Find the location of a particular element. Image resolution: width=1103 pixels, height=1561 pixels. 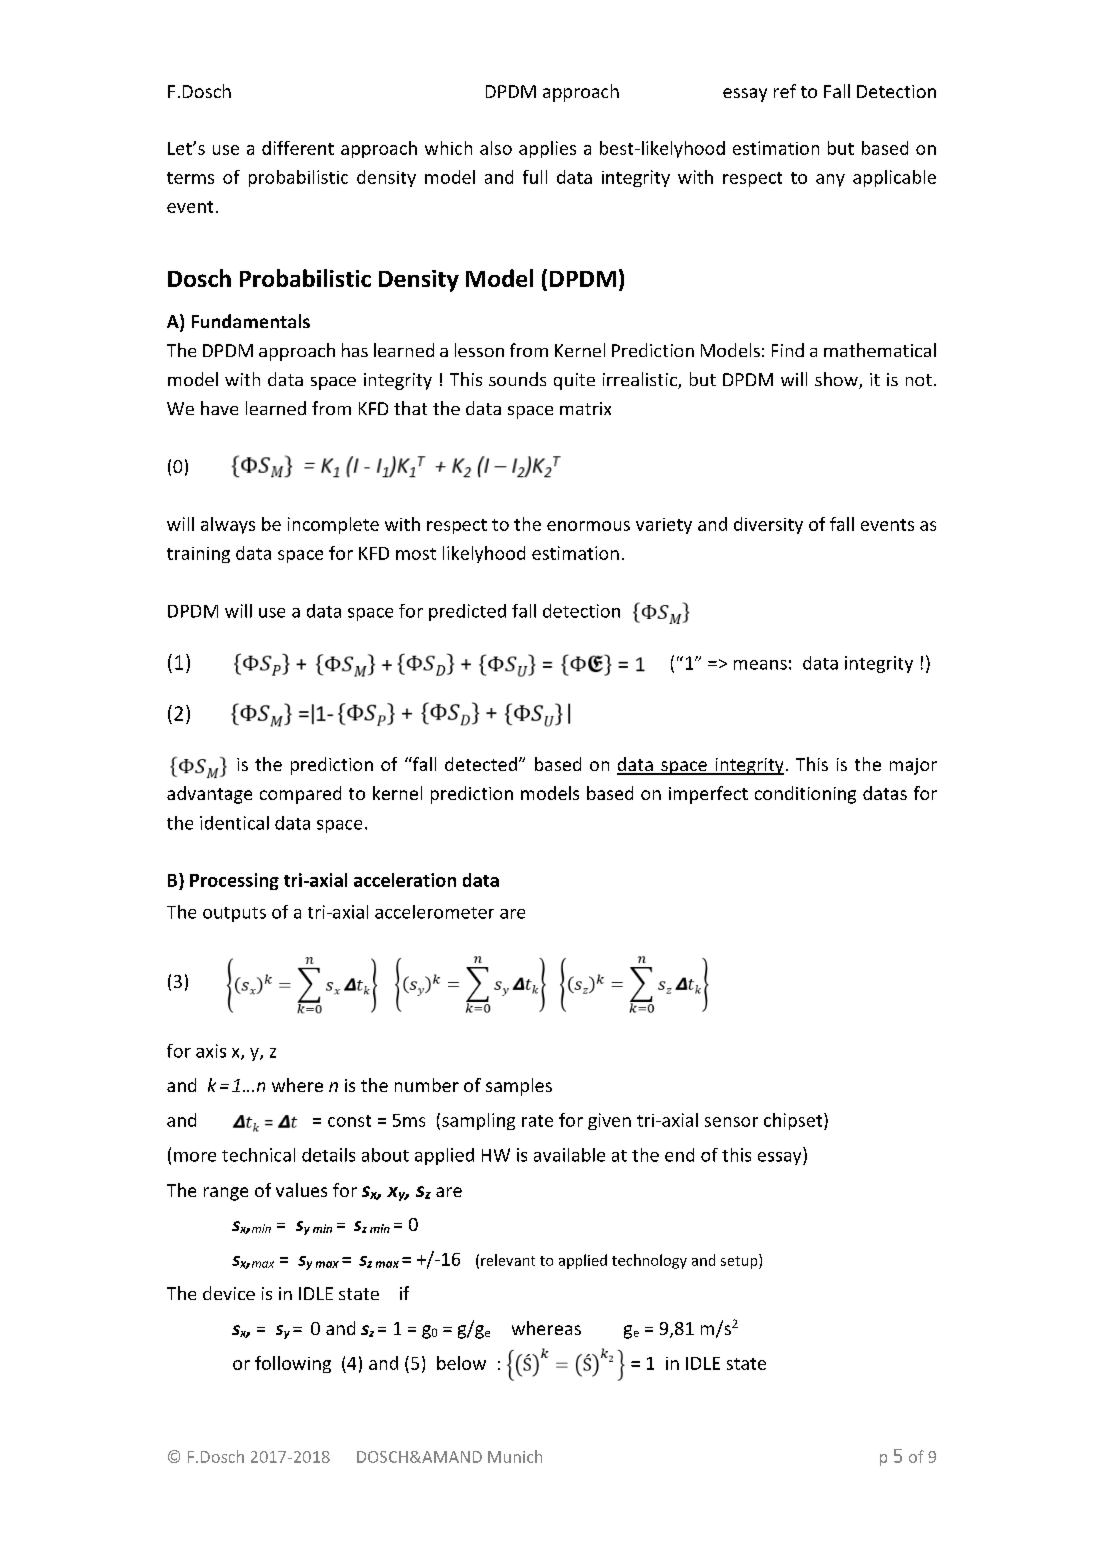

conditioning is located at coordinates (805, 795).
